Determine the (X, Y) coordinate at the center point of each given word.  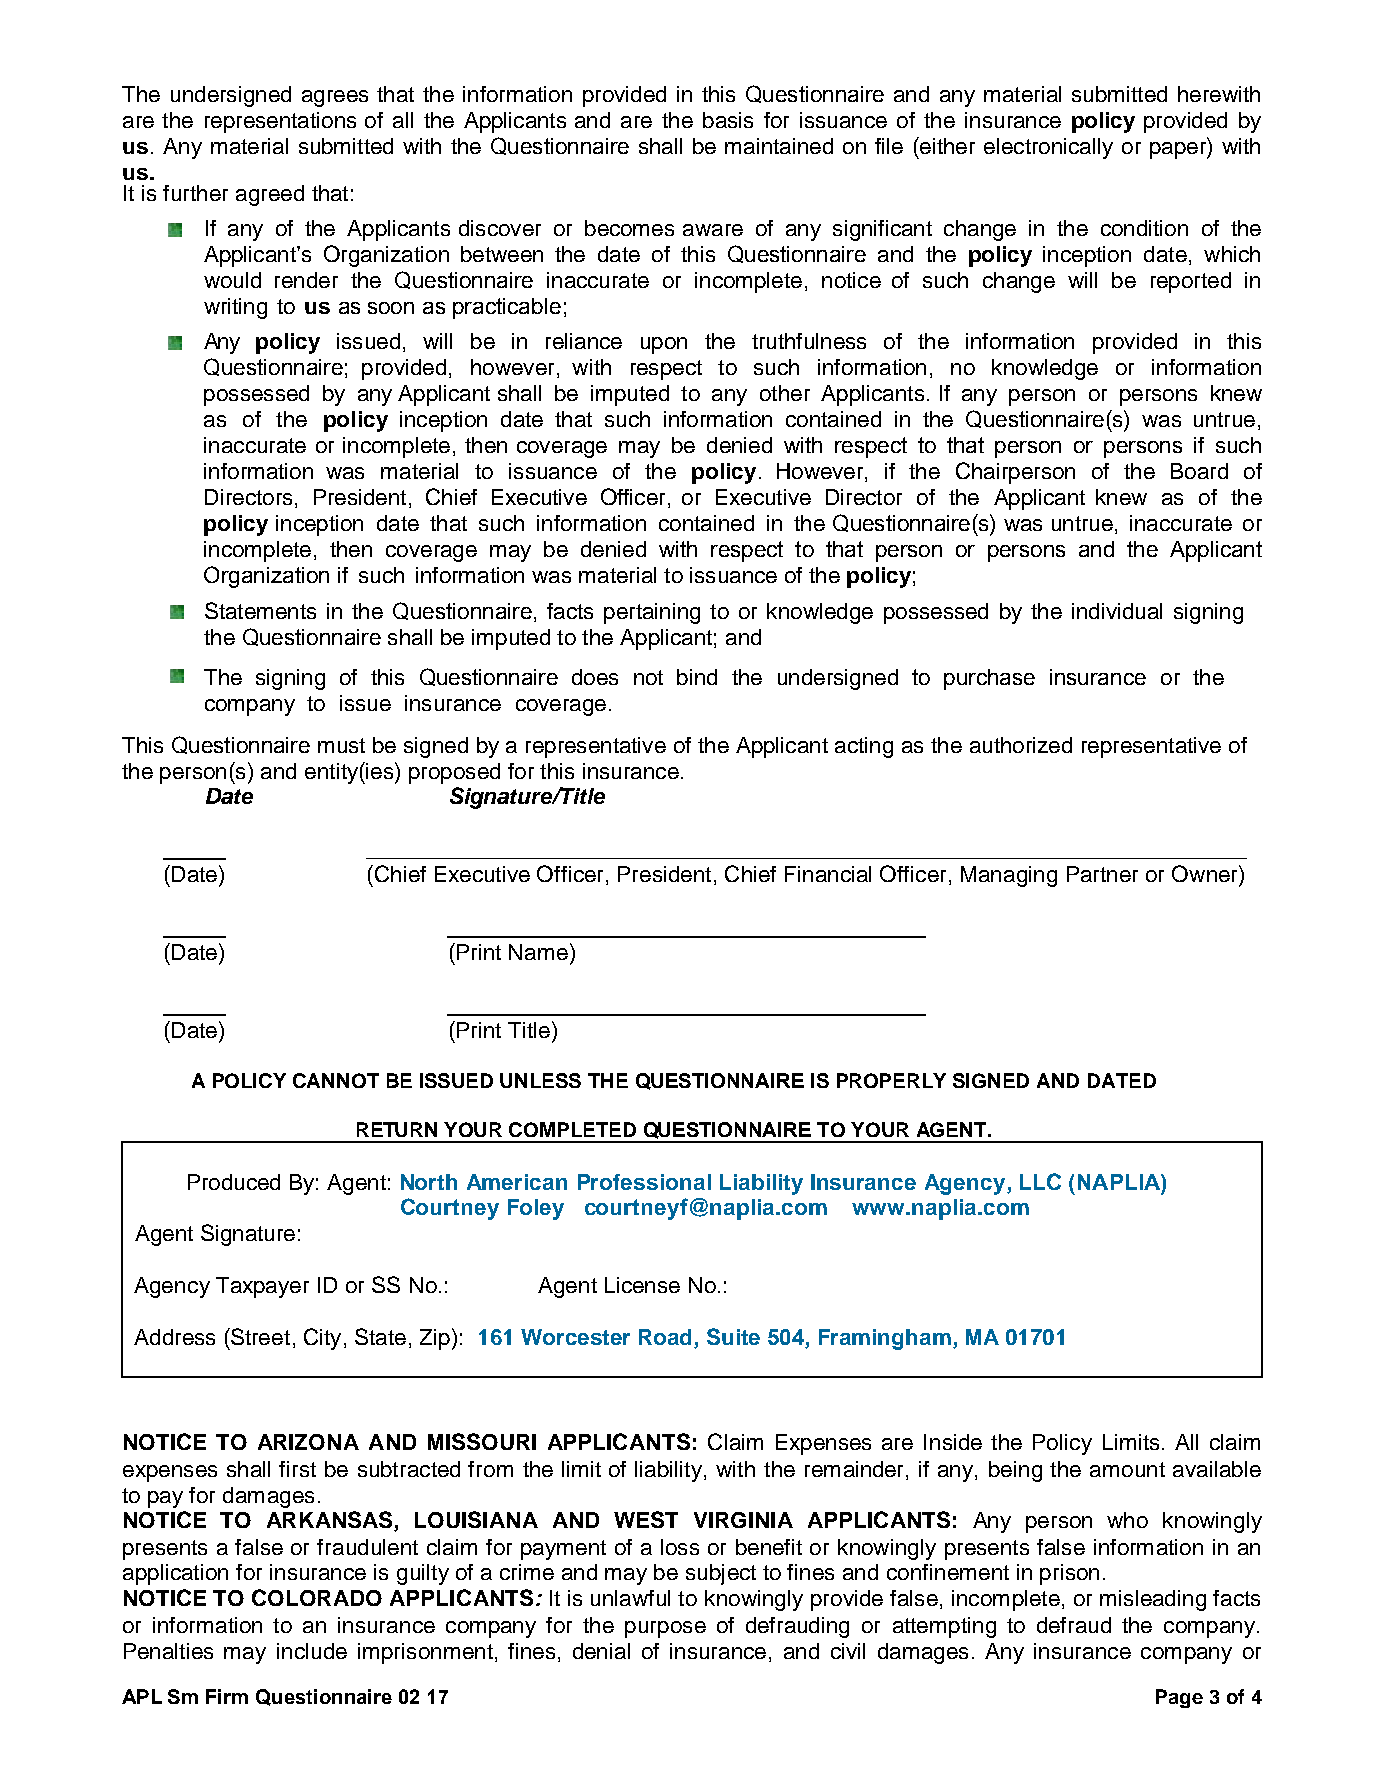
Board (1199, 471)
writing (235, 308)
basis (728, 120)
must (341, 745)
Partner (1102, 874)
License (642, 1285)
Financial (828, 874)
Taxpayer (262, 1287)
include (312, 1651)
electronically (1048, 148)
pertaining (652, 613)
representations (280, 122)
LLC (1040, 1181)
